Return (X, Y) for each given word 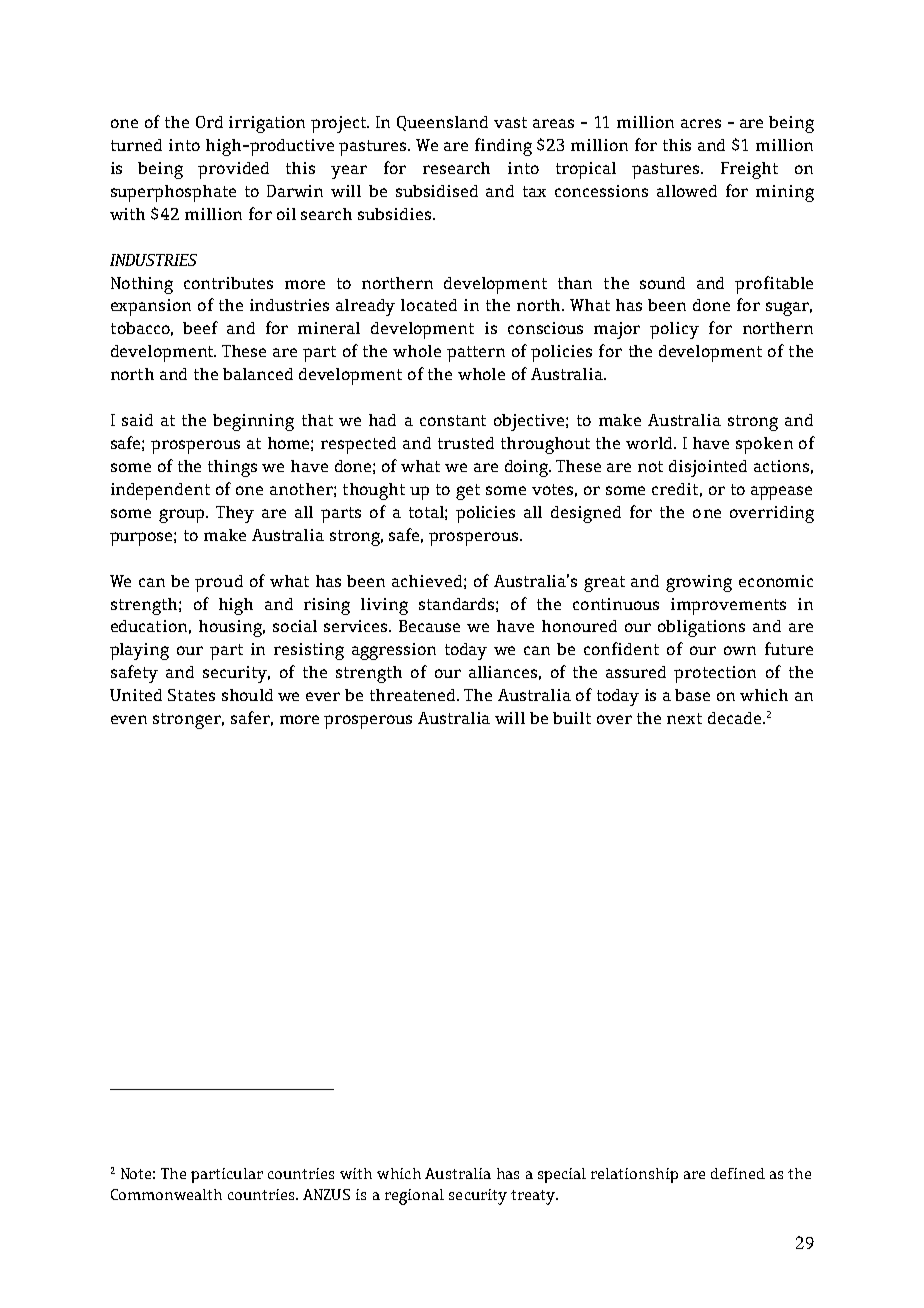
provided (233, 170)
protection (715, 674)
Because (429, 626)
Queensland (442, 123)
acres (701, 123)
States (191, 695)
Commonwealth (166, 1194)
